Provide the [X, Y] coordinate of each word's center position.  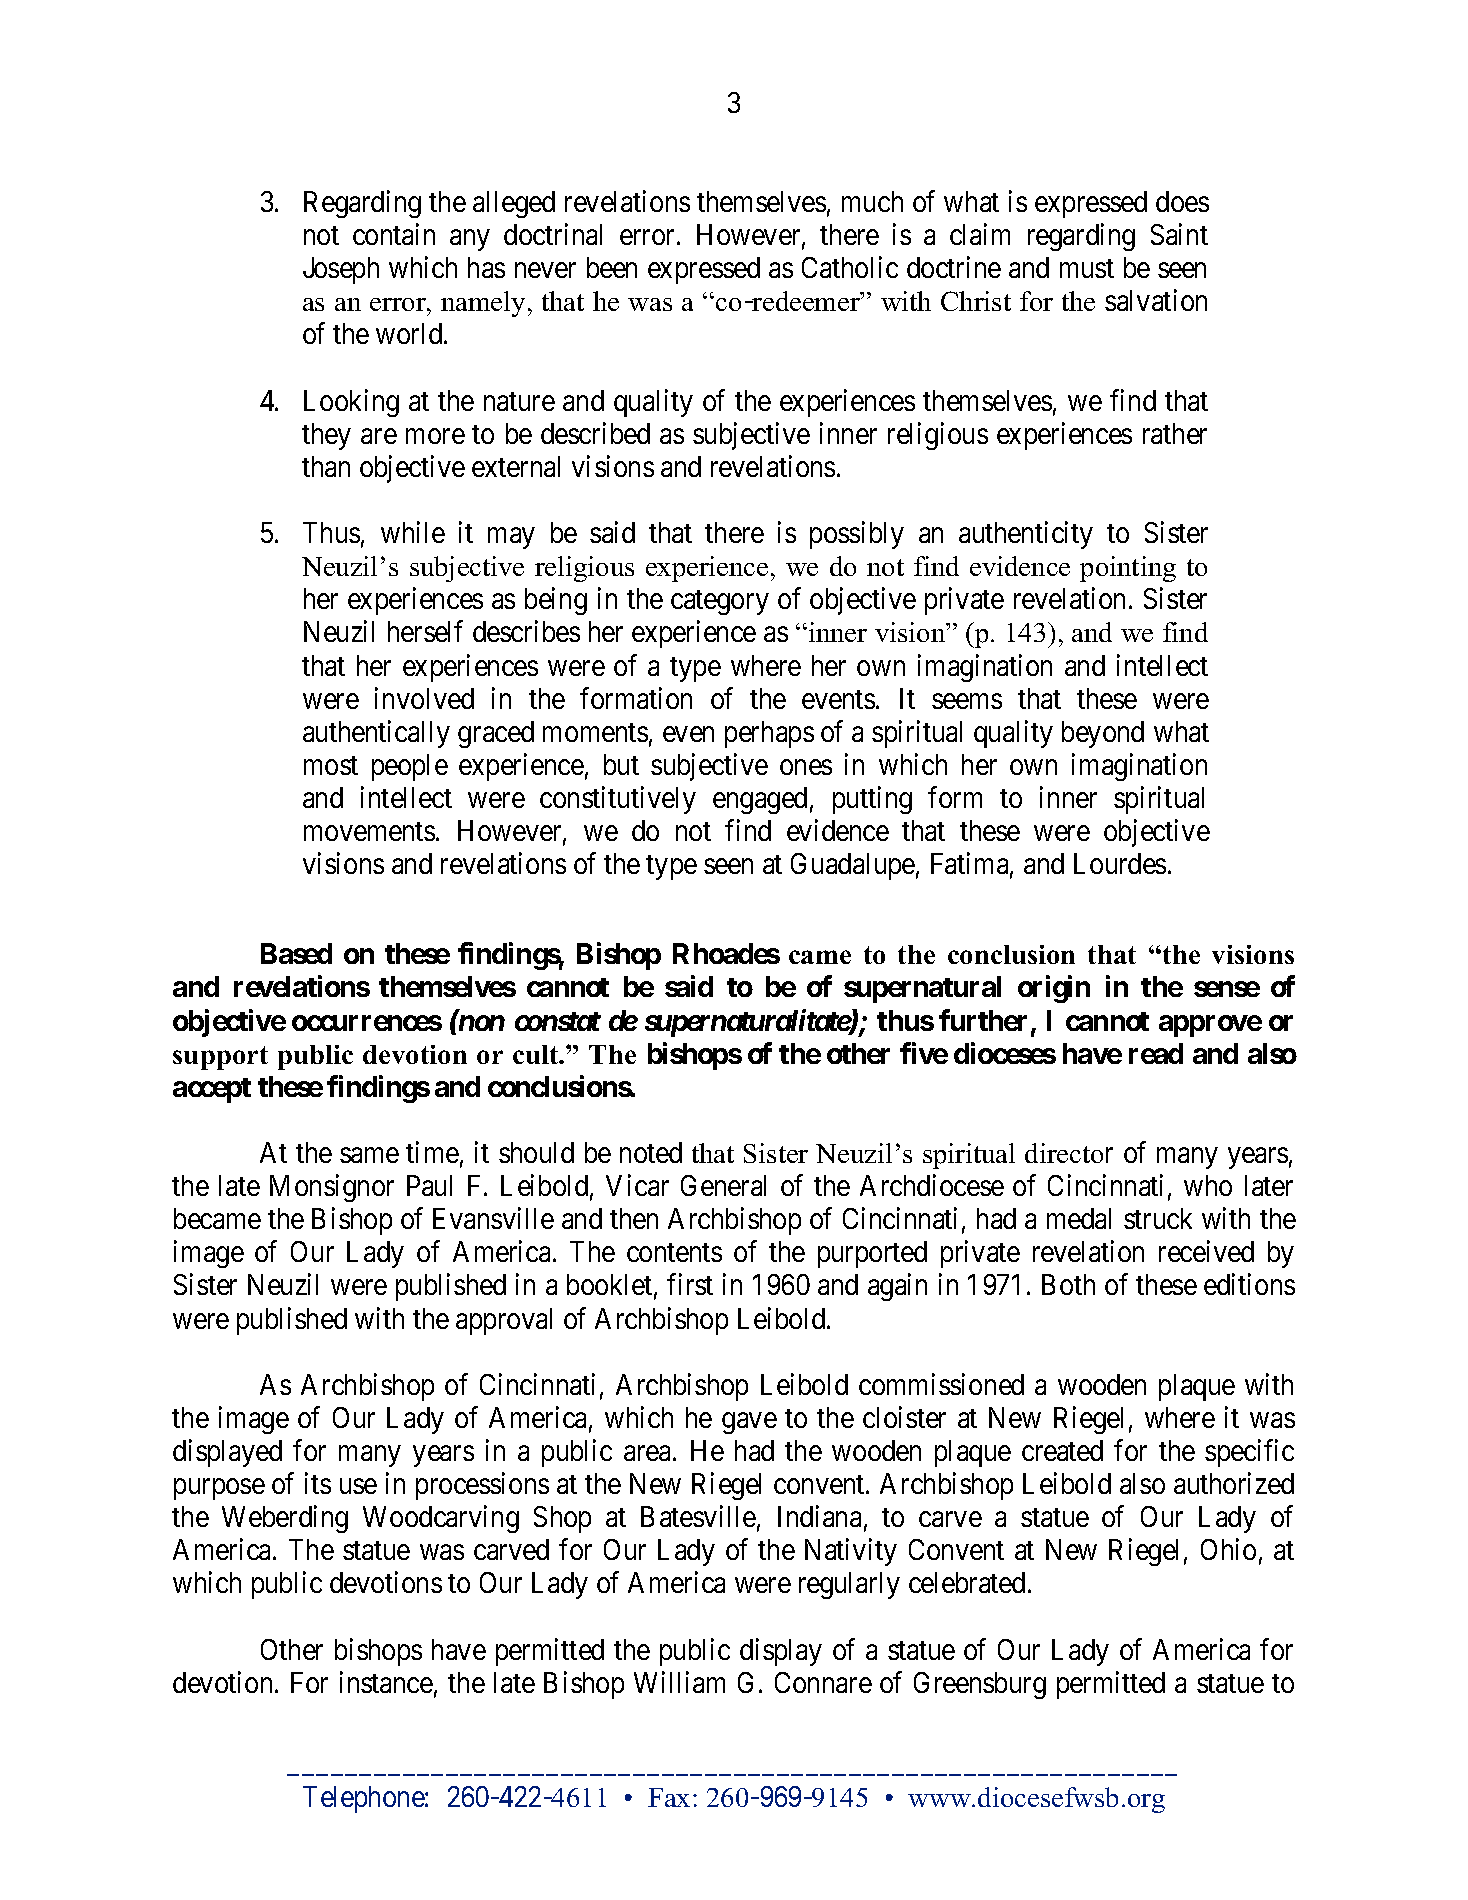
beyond [1103, 734]
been [612, 267]
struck [1158, 1218]
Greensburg [980, 1685]
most [331, 765]
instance [386, 1682]
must [1087, 269]
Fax [669, 1797]
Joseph [341, 270]
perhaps [769, 734]
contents [674, 1253]
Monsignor [332, 1188]
